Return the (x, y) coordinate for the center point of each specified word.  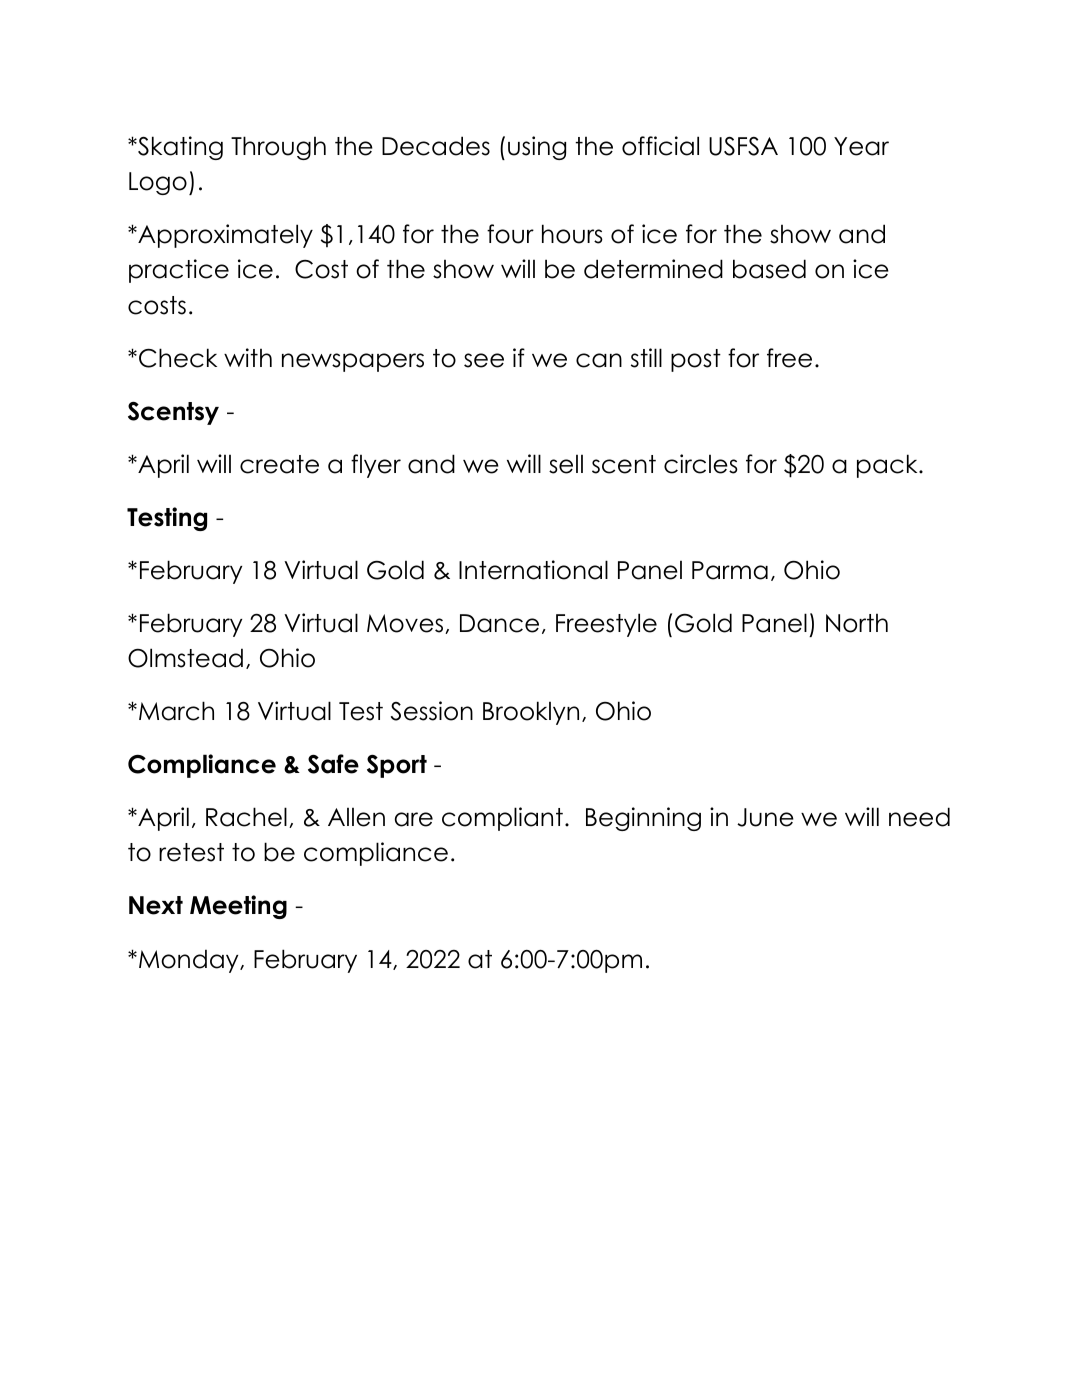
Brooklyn (531, 713)
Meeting (238, 907)
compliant (502, 819)
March (176, 711)
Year (861, 146)
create (279, 464)
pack (888, 466)
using (537, 148)
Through (278, 148)
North (857, 623)
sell (566, 464)
